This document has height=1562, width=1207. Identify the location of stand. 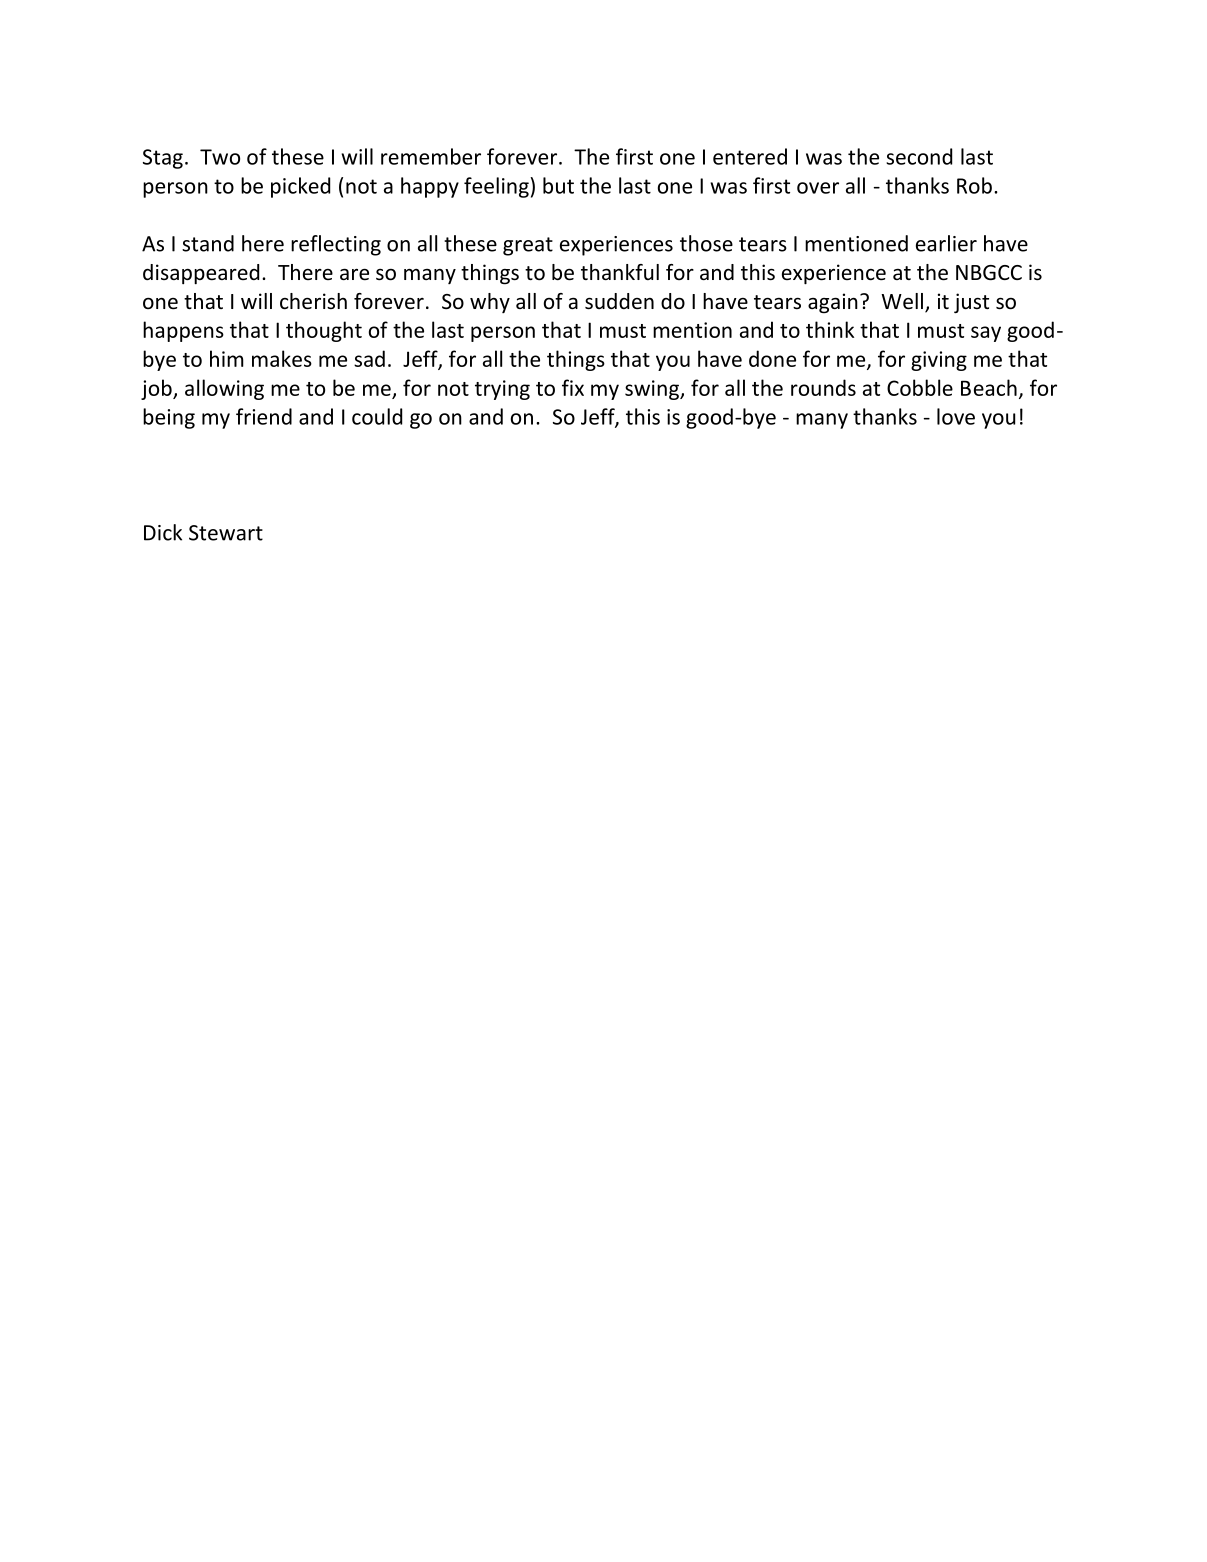
(208, 243).
